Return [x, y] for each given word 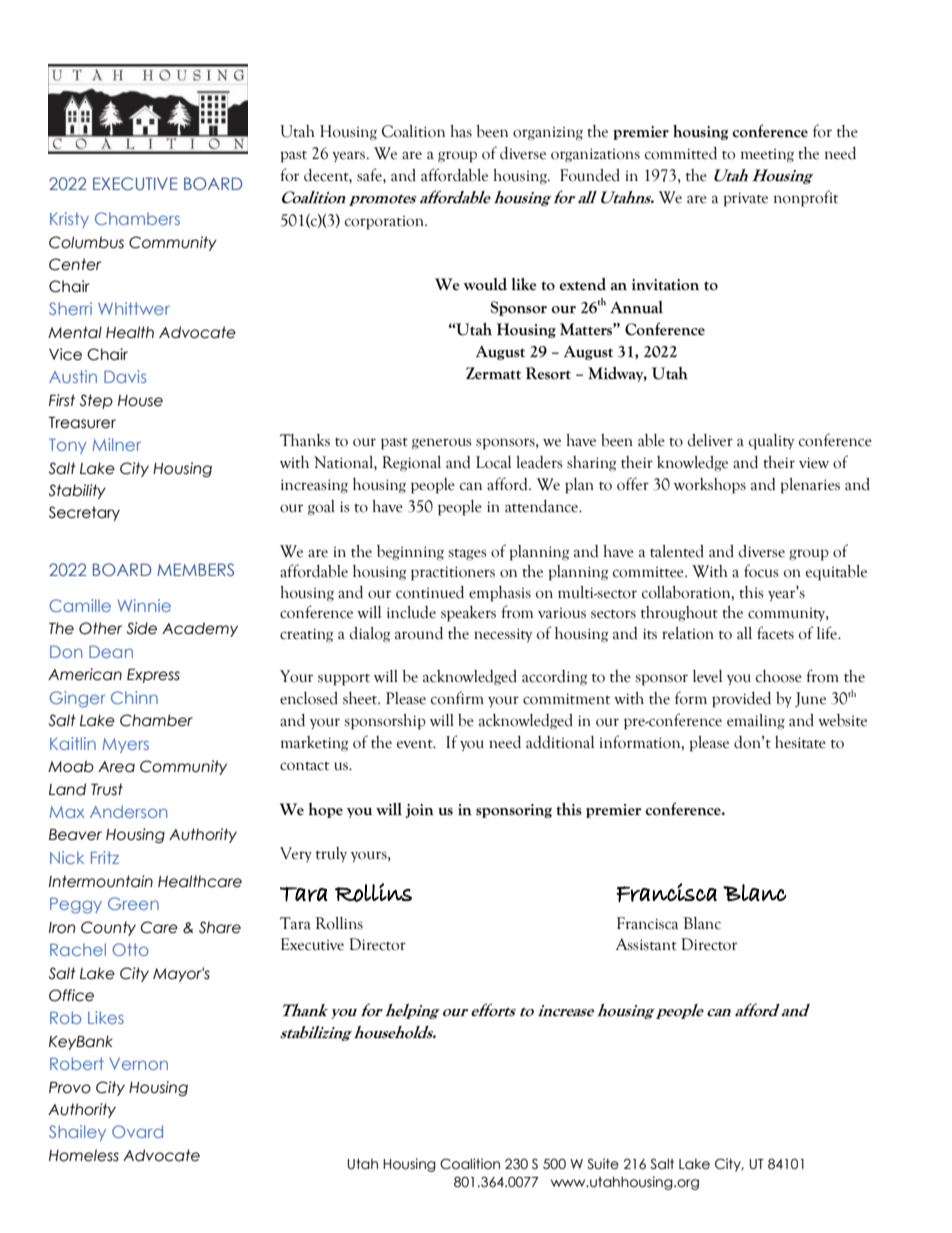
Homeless [84, 1155]
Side [142, 628]
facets [775, 633]
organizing [548, 134]
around [419, 633]
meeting [767, 156]
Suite [603, 1164]
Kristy [69, 220]
